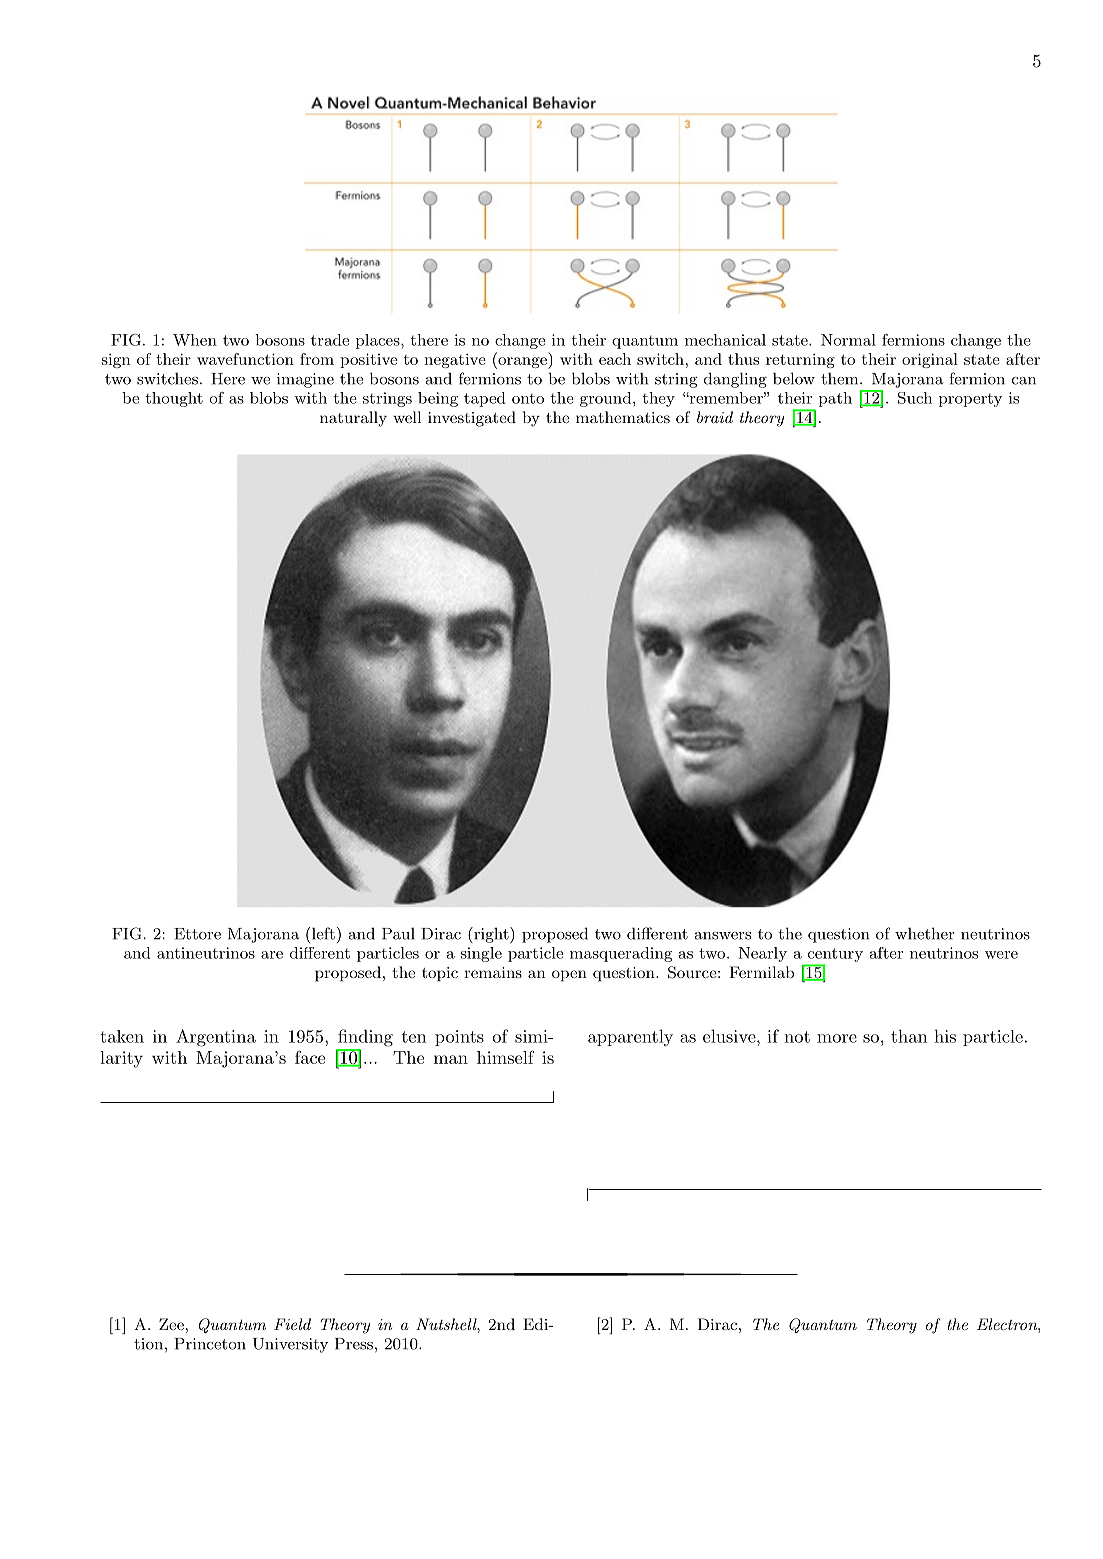 This screenshot has height=1559, width=1103. Describe the element at coordinates (195, 340) in the screenshot. I see `When` at that location.
